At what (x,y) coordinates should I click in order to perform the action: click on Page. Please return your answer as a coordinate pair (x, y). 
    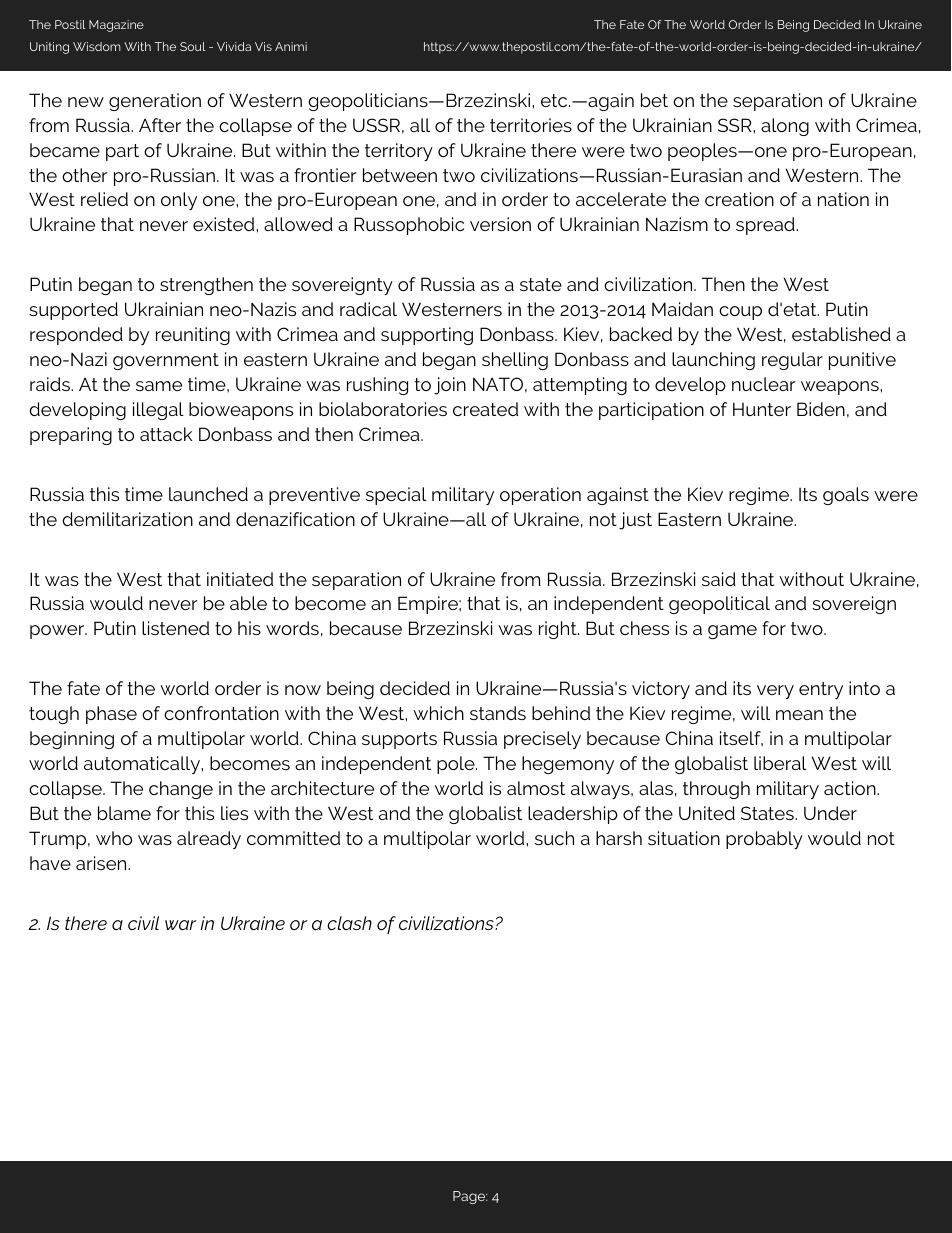
    Looking at the image, I should click on (470, 1197).
